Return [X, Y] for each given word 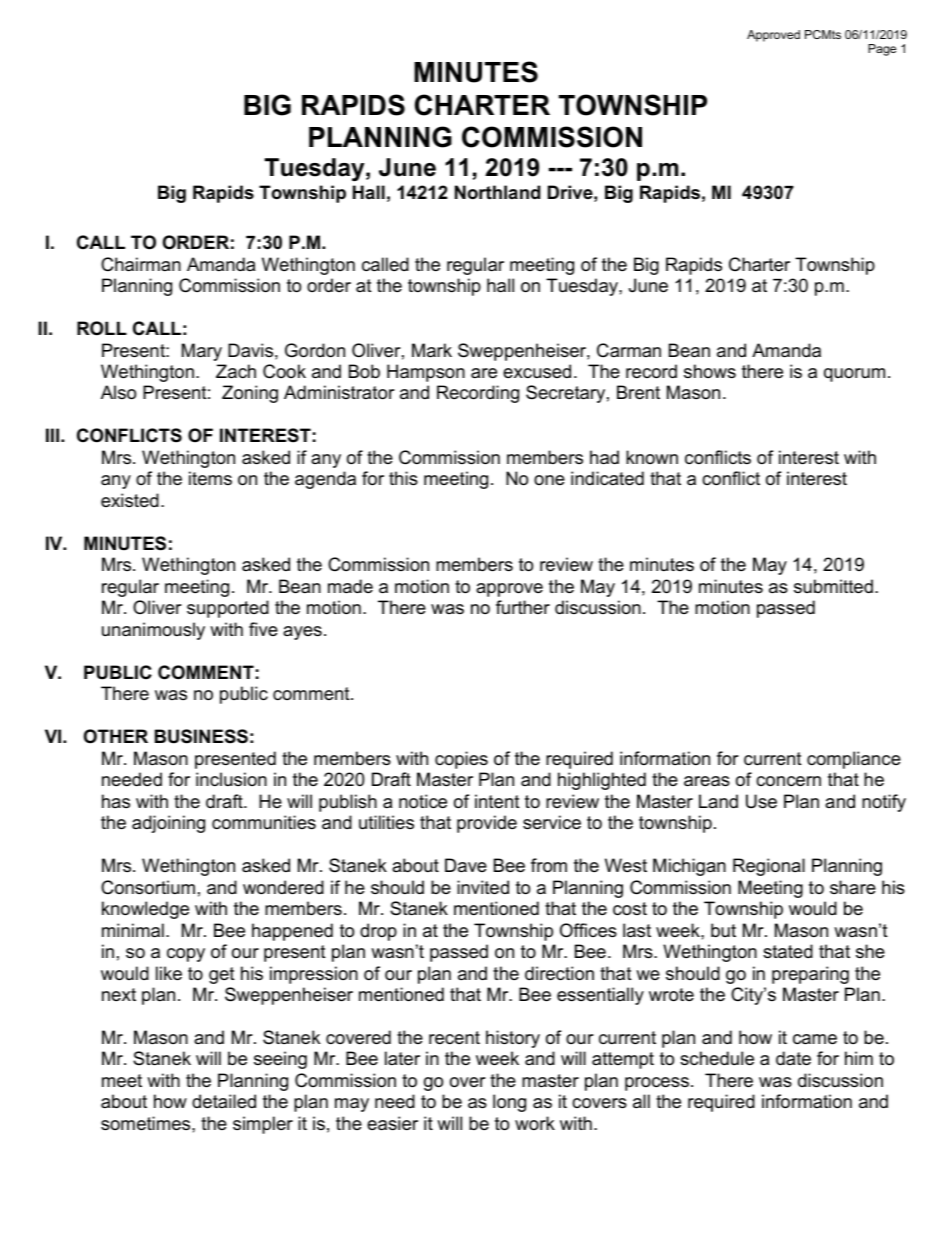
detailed [224, 1101]
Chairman [141, 264]
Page [882, 50]
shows [710, 371]
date [793, 1058]
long [509, 1103]
